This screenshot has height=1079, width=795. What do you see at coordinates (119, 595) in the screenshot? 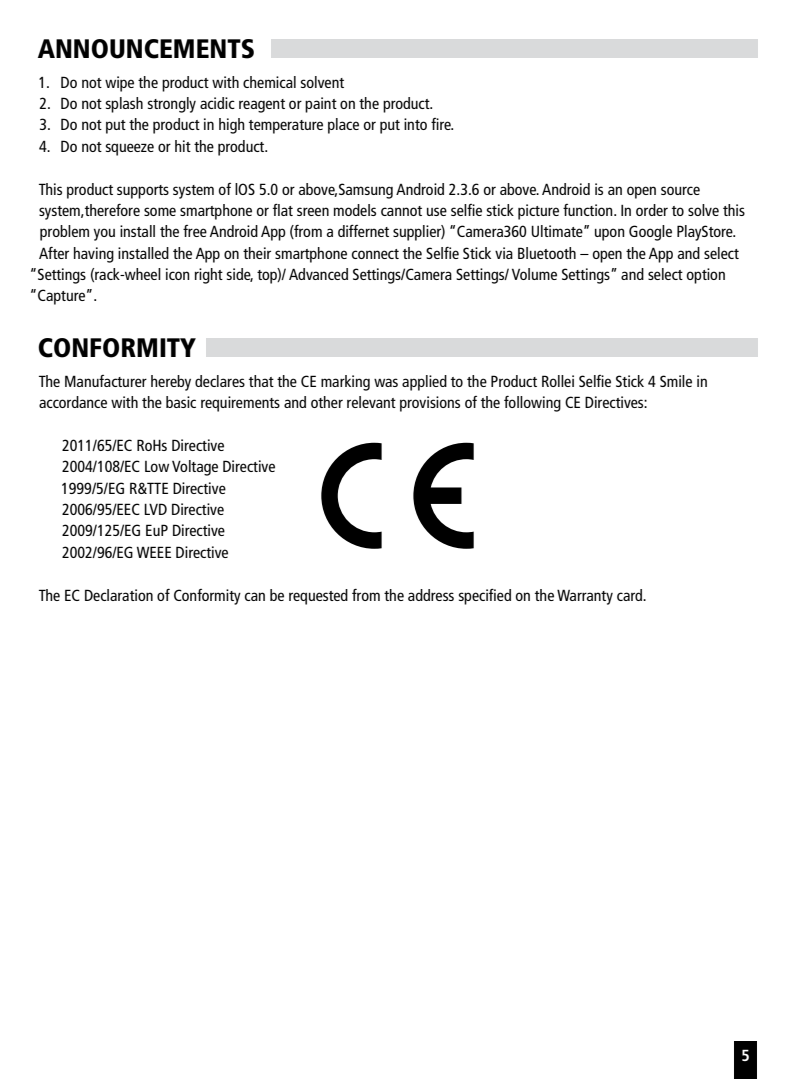
I see `Declaration` at bounding box center [119, 595].
